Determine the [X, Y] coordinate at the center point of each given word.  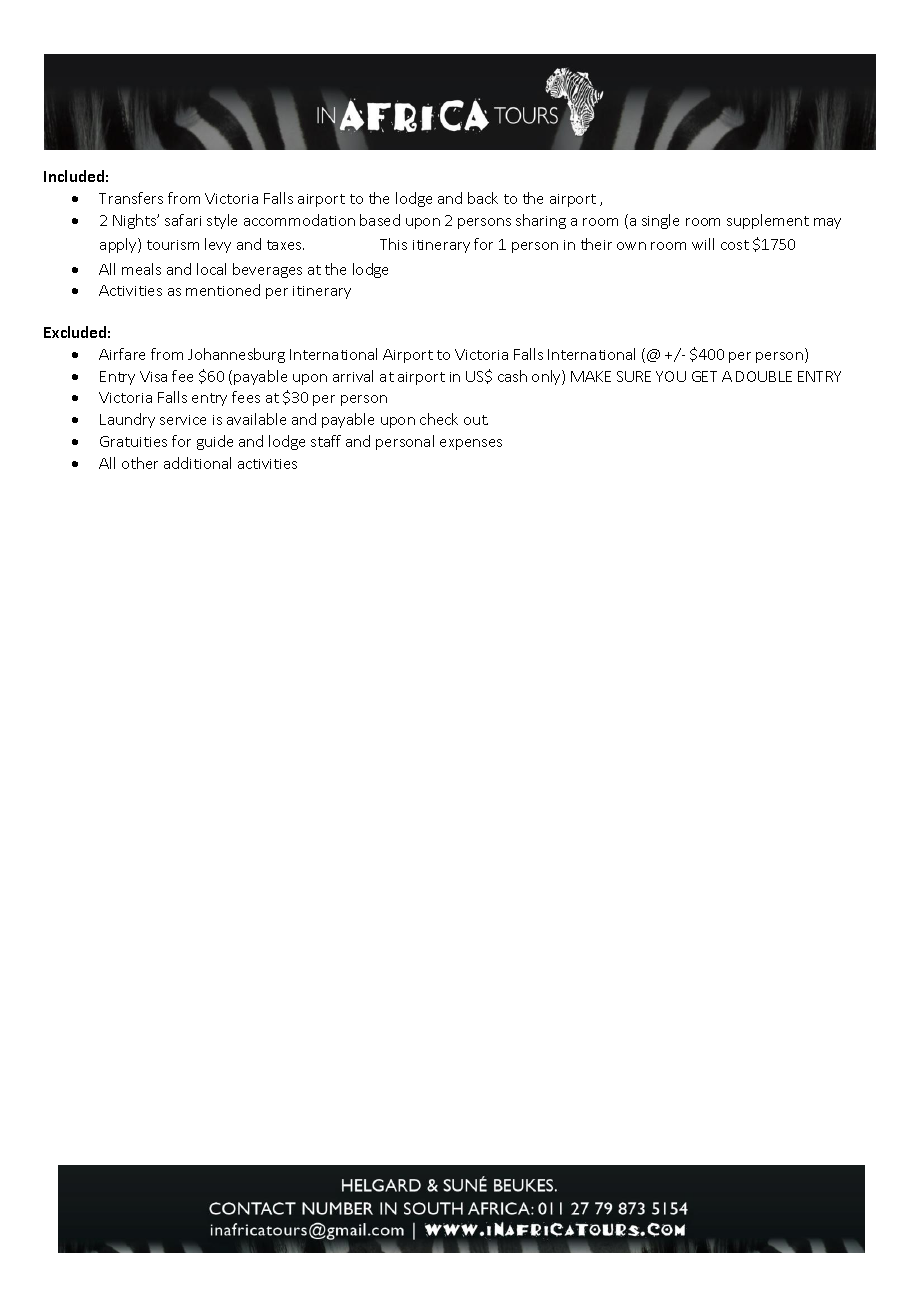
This [393, 244]
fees [246, 397]
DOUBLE [764, 376]
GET [704, 376]
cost [735, 245]
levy [218, 245]
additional [197, 463]
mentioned [223, 290]
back [483, 198]
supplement [768, 221]
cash [512, 376]
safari [183, 220]
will [703, 244]
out [476, 420]
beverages [267, 270]
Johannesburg [236, 355]
